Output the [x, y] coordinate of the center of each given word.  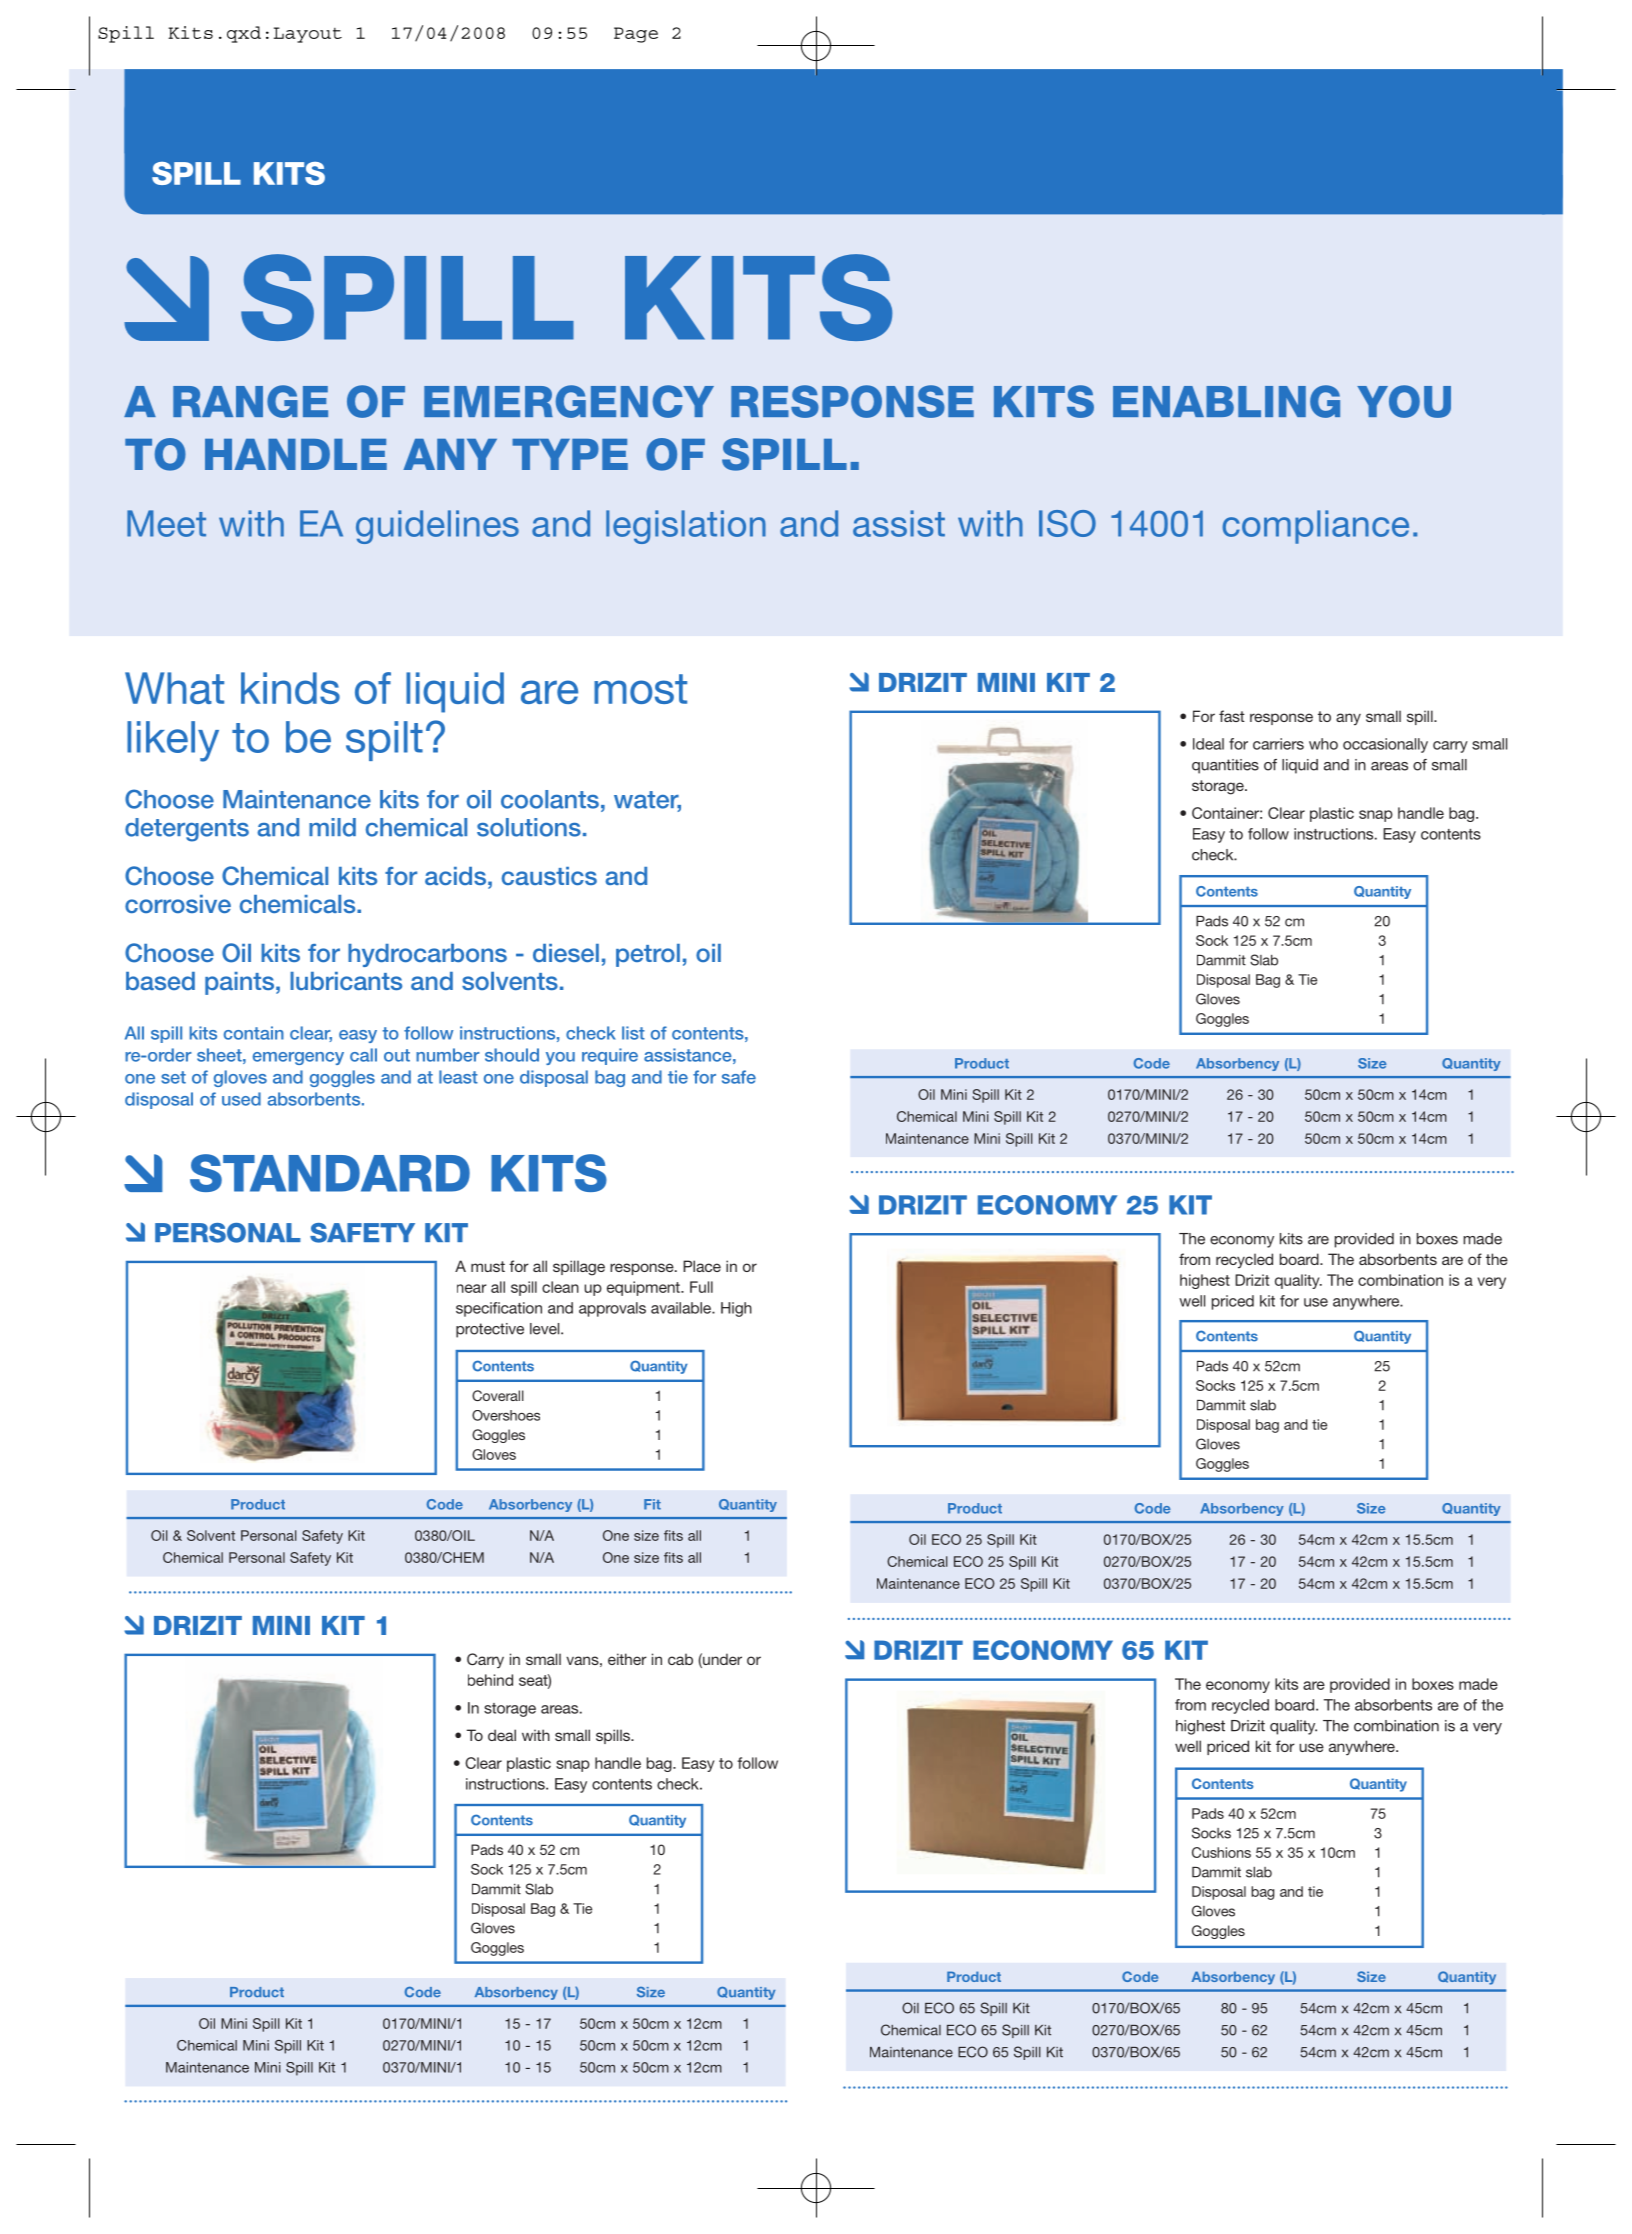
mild [332, 827]
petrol [648, 955]
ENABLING [1226, 401]
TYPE [570, 454]
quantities [1225, 766]
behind [490, 1680]
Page [636, 35]
